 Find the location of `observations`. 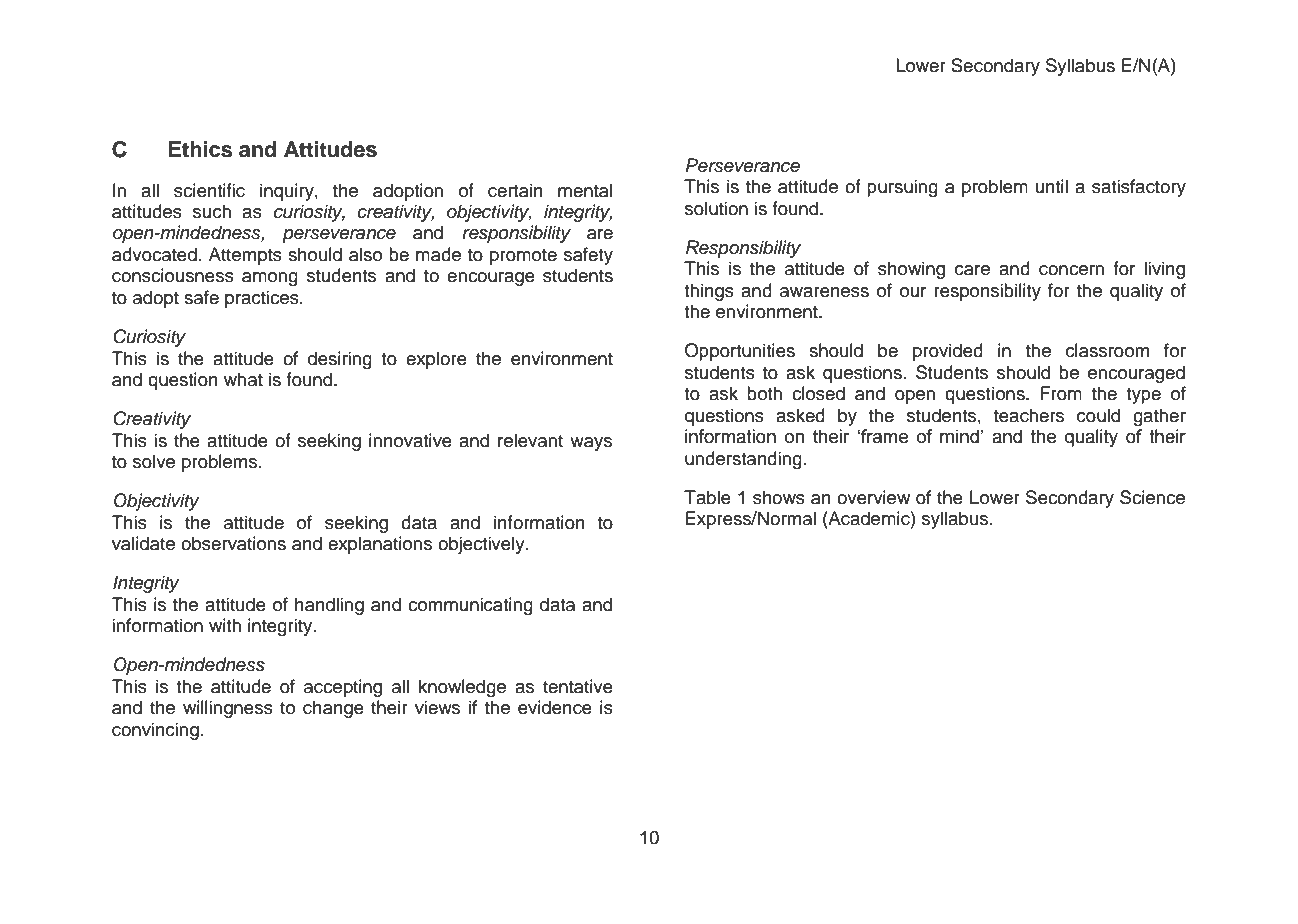

observations is located at coordinates (233, 543).
